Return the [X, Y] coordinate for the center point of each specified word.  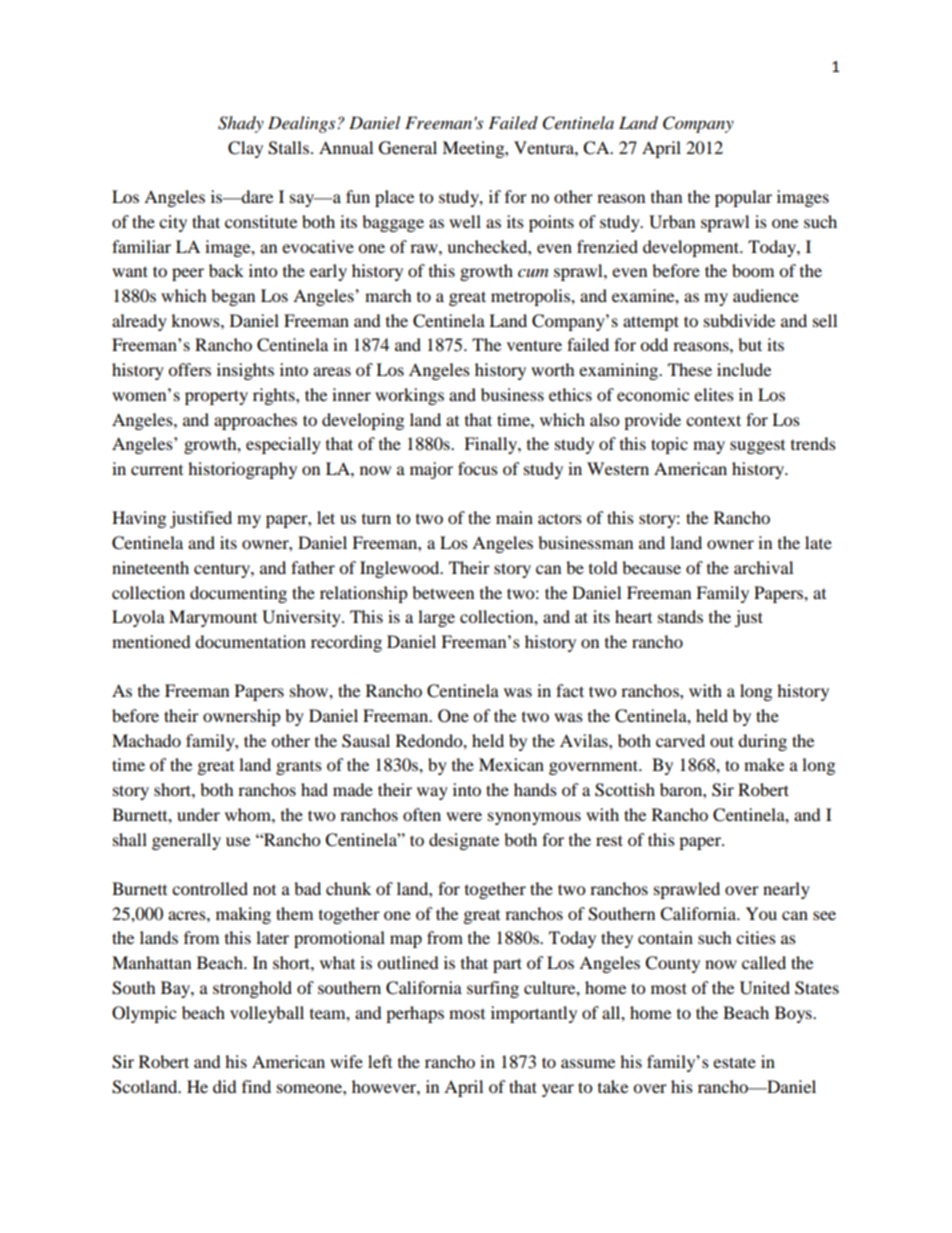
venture [534, 345]
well [465, 221]
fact [570, 690]
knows [196, 320]
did [225, 1086]
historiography [242, 470]
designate [464, 841]
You [761, 913]
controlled [210, 888]
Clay [245, 149]
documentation [250, 641]
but [750, 344]
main [514, 517]
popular [743, 198]
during [762, 742]
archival [763, 567]
